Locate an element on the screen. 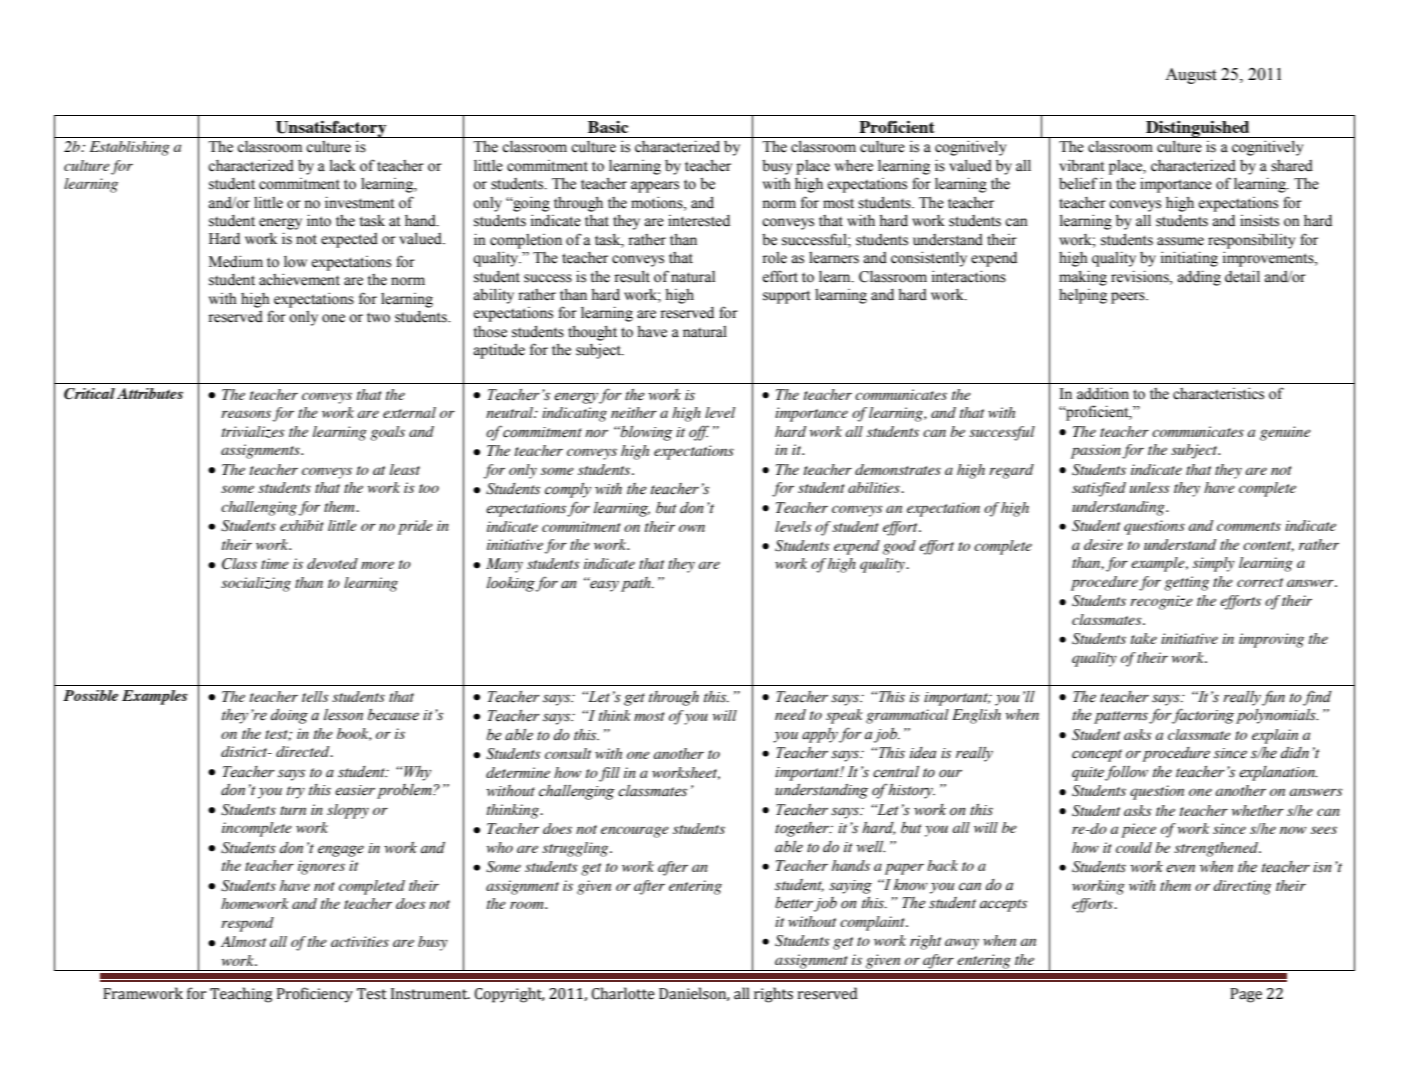  need is located at coordinates (790, 714).
